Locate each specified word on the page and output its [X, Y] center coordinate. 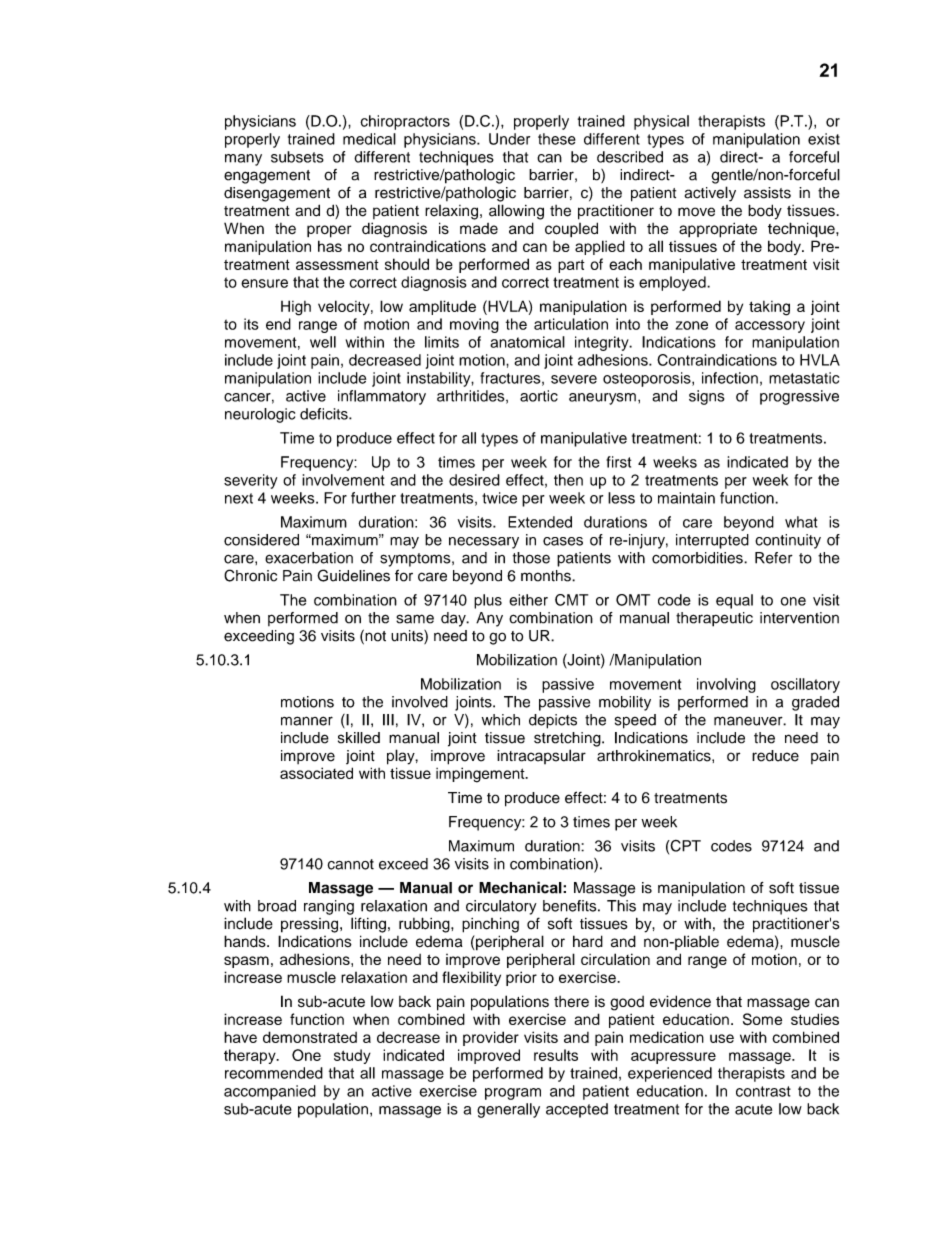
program [513, 1094]
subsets [297, 157]
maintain [686, 498]
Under [509, 139]
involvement [343, 480]
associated [316, 773]
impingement [481, 775]
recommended [274, 1073]
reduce [775, 756]
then [568, 480]
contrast [763, 1091]
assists [767, 193]
